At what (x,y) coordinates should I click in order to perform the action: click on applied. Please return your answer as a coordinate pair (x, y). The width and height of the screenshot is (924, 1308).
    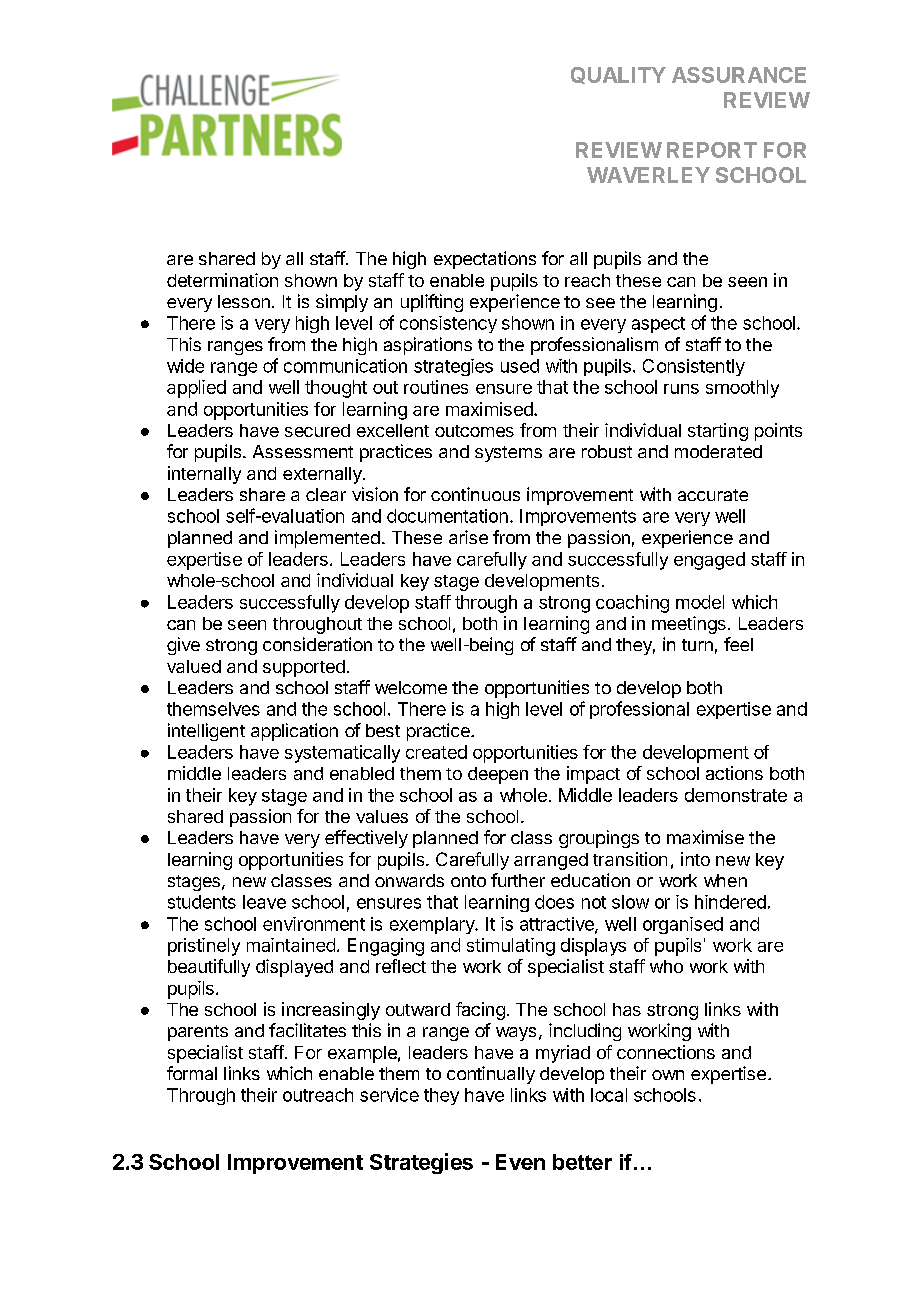
    Looking at the image, I should click on (196, 389).
